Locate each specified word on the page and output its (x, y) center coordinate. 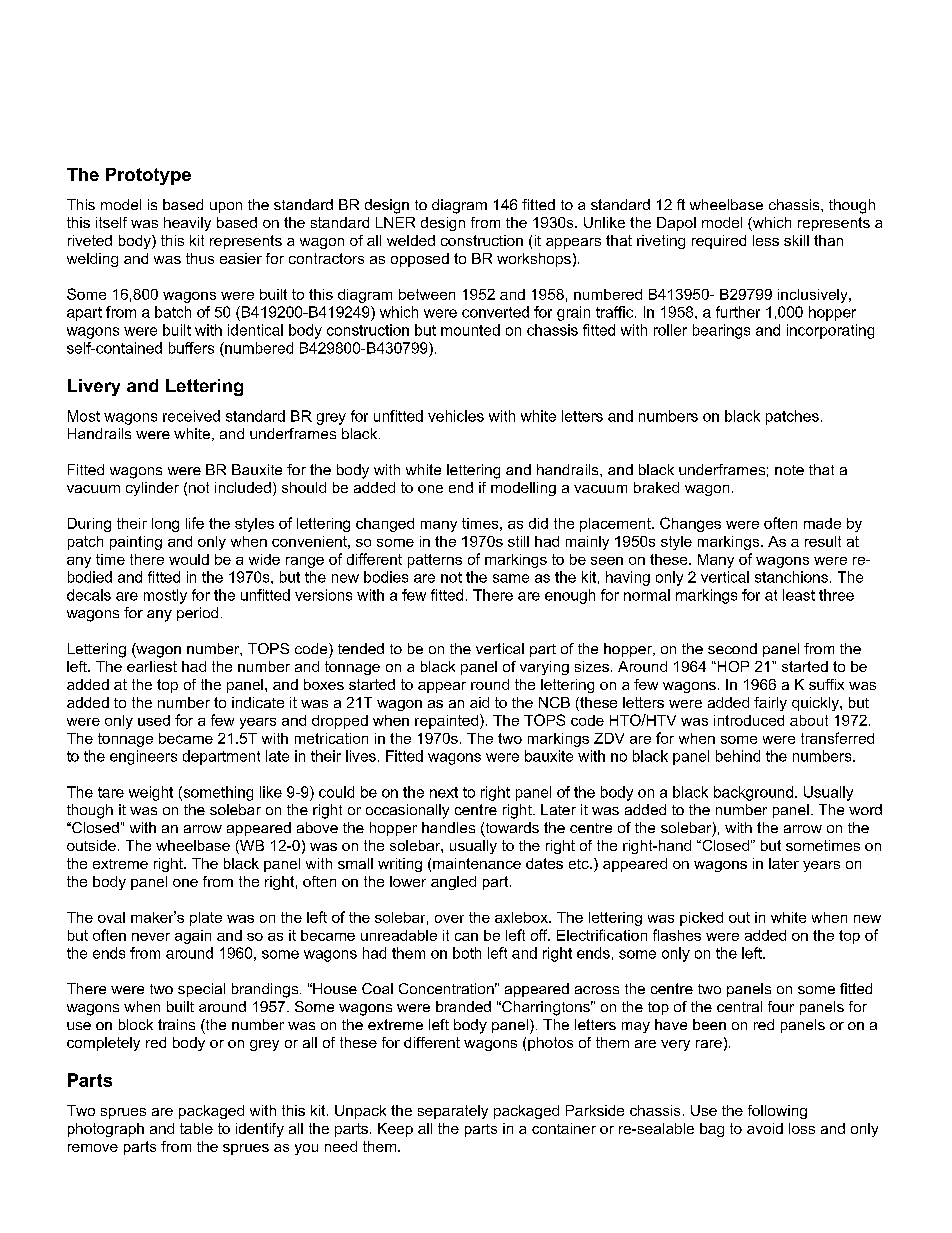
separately (453, 1112)
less (766, 240)
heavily (187, 224)
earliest (152, 666)
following (777, 1112)
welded (411, 240)
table (196, 1128)
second (732, 648)
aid (479, 702)
